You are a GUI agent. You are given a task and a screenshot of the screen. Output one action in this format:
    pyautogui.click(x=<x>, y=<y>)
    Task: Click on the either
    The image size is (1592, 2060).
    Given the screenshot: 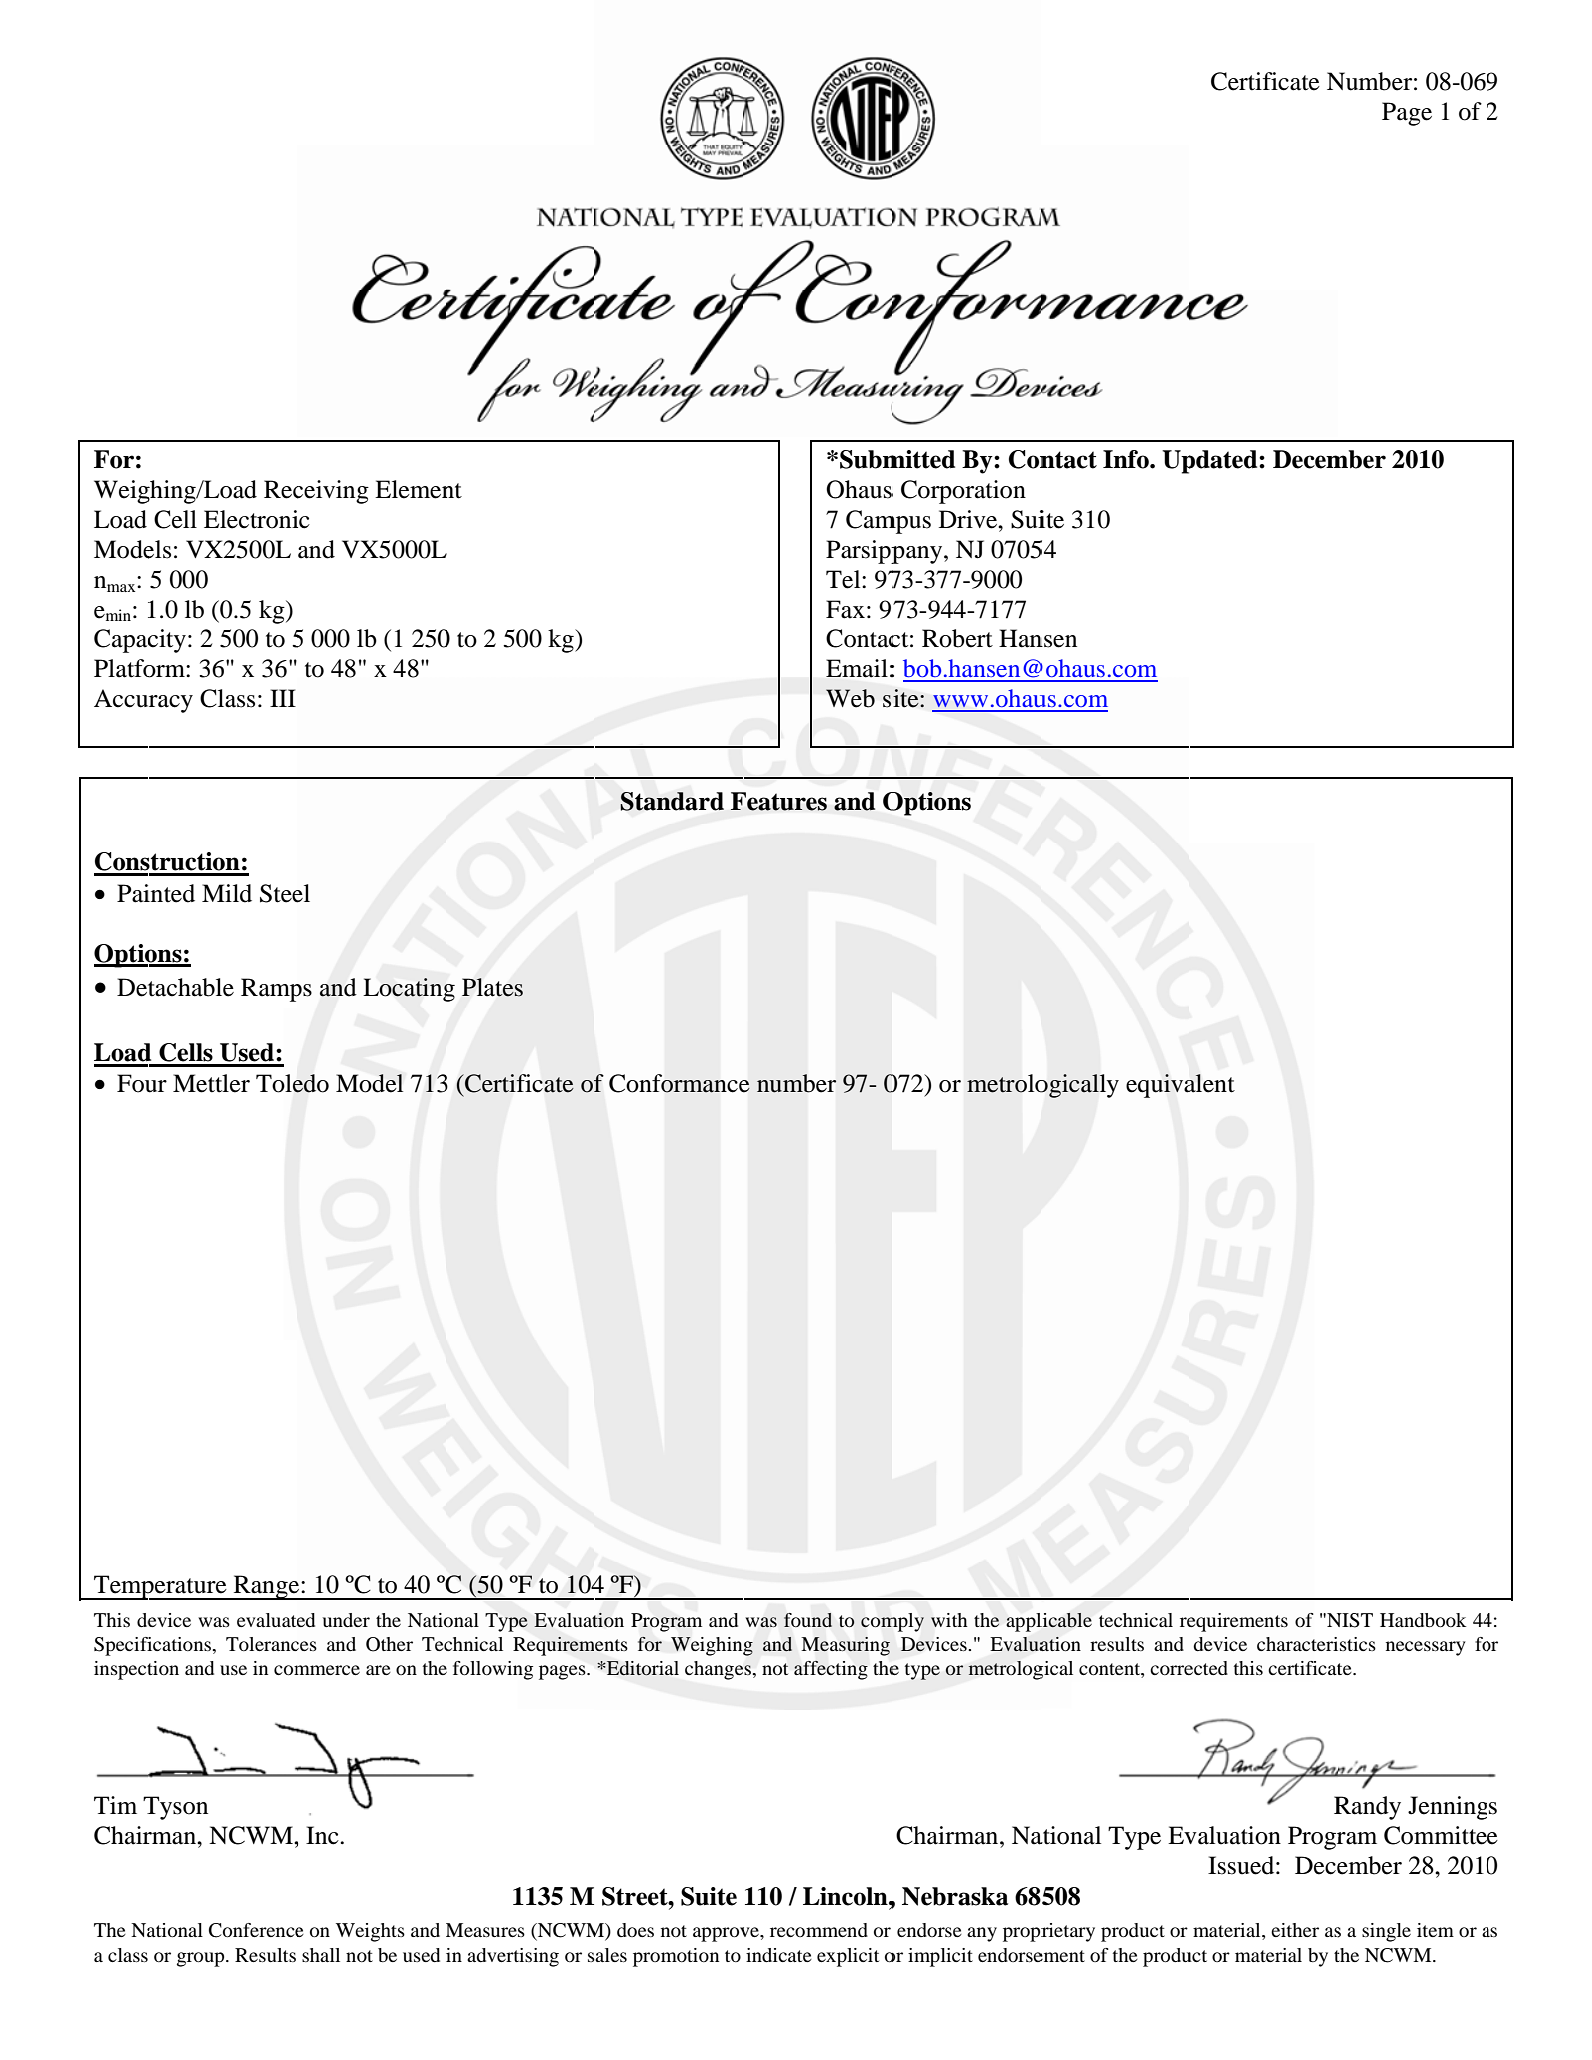 What is the action you would take?
    pyautogui.click(x=1295, y=1930)
